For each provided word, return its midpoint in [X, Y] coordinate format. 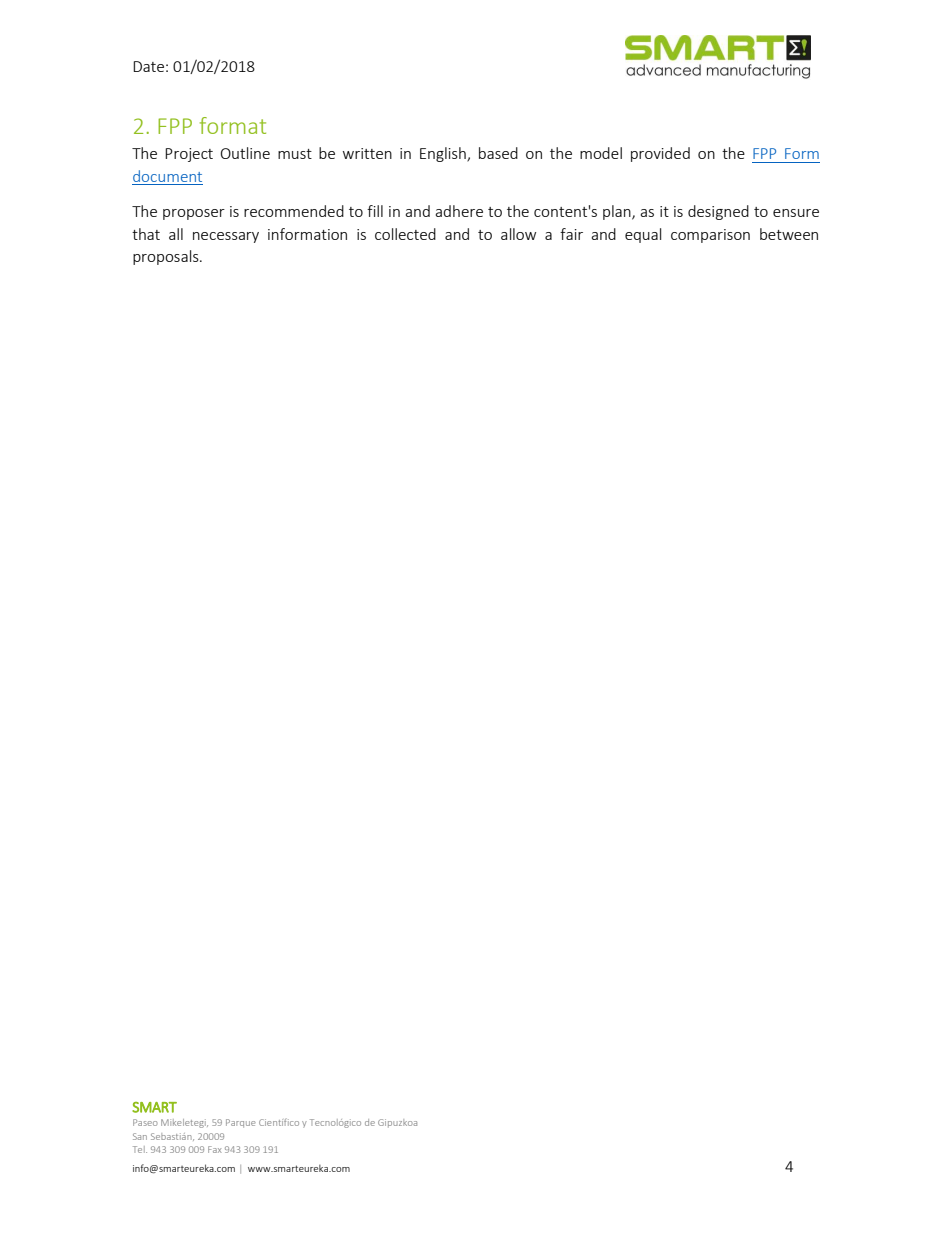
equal [643, 235]
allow [518, 234]
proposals [167, 257]
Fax [215, 1149]
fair [571, 234]
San [140, 1136]
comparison [710, 236]
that [146, 234]
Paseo [145, 1122]
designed [718, 212]
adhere [459, 211]
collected [405, 234]
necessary [226, 237]
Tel [140, 1149]
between [789, 234]
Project [189, 155]
